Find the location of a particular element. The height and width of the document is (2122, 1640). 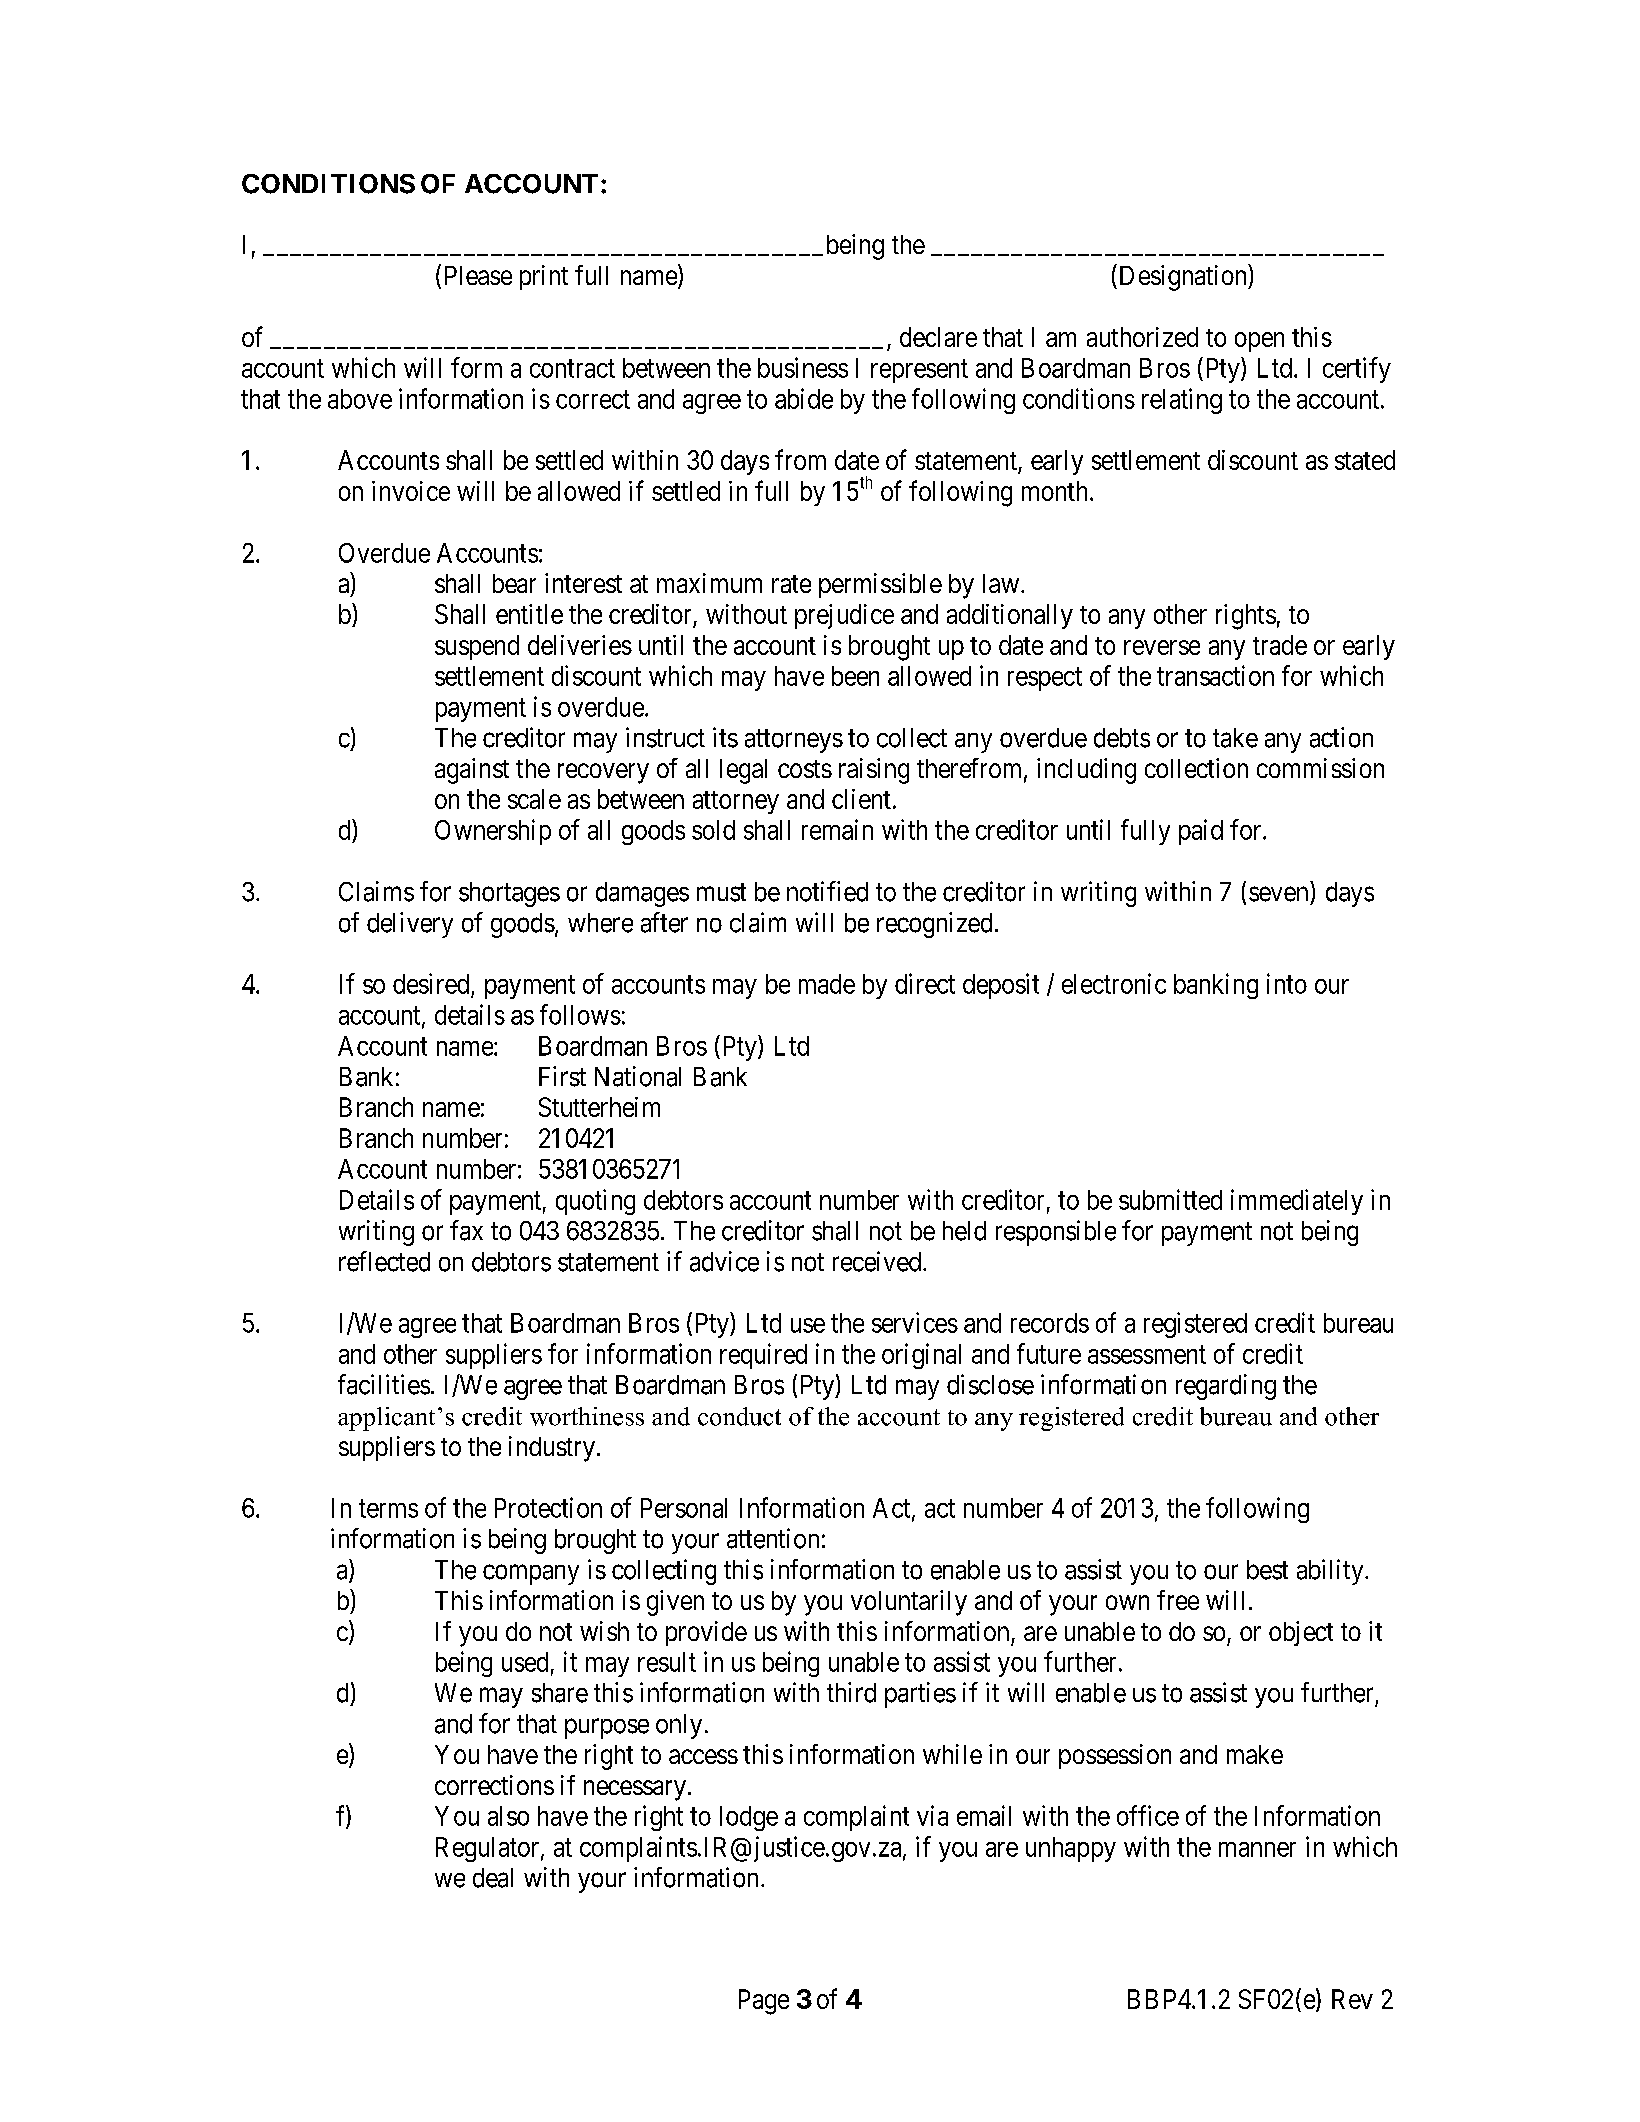

company is located at coordinates (531, 1574).
